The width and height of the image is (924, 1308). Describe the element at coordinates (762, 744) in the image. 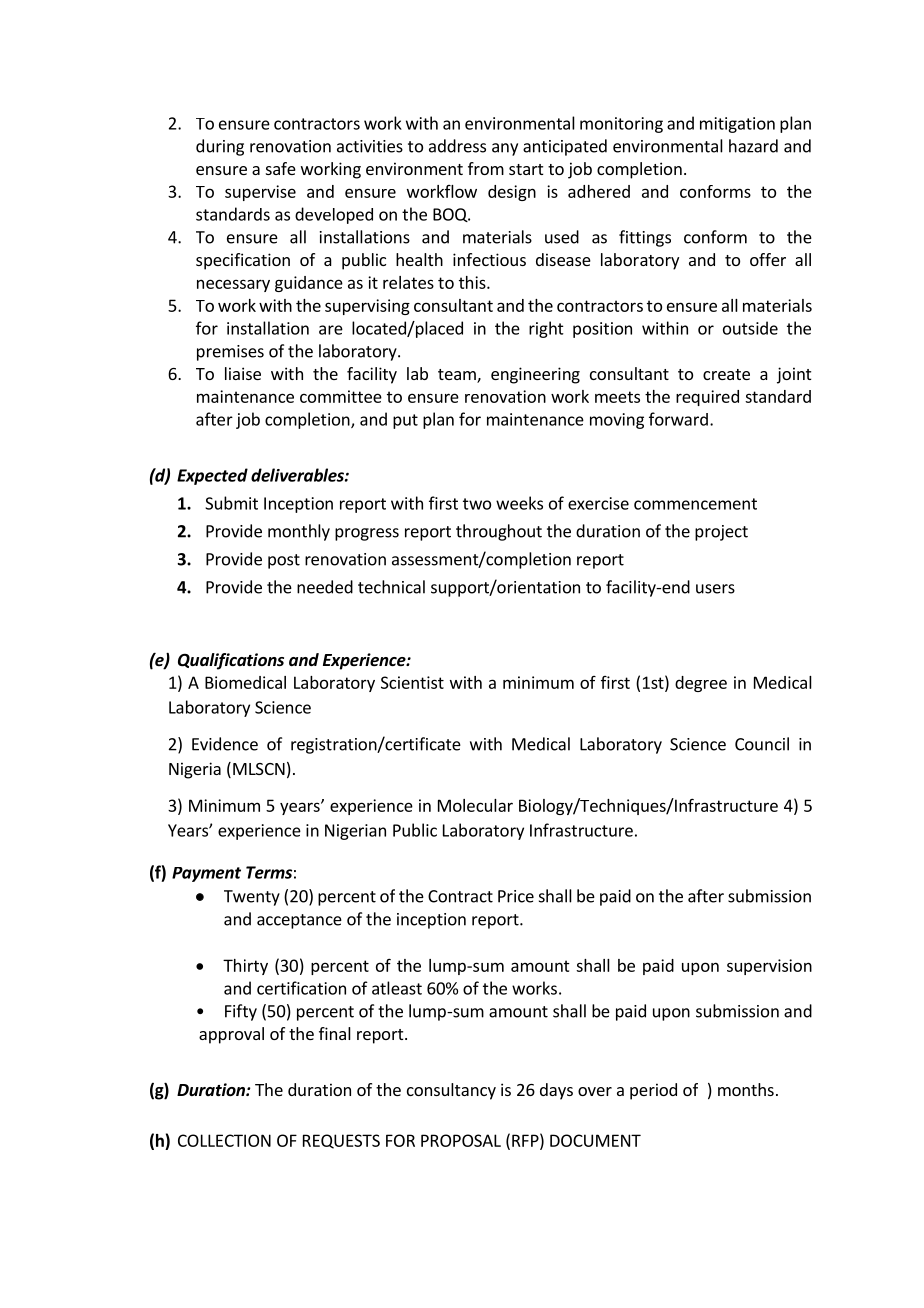

I see `Council` at that location.
